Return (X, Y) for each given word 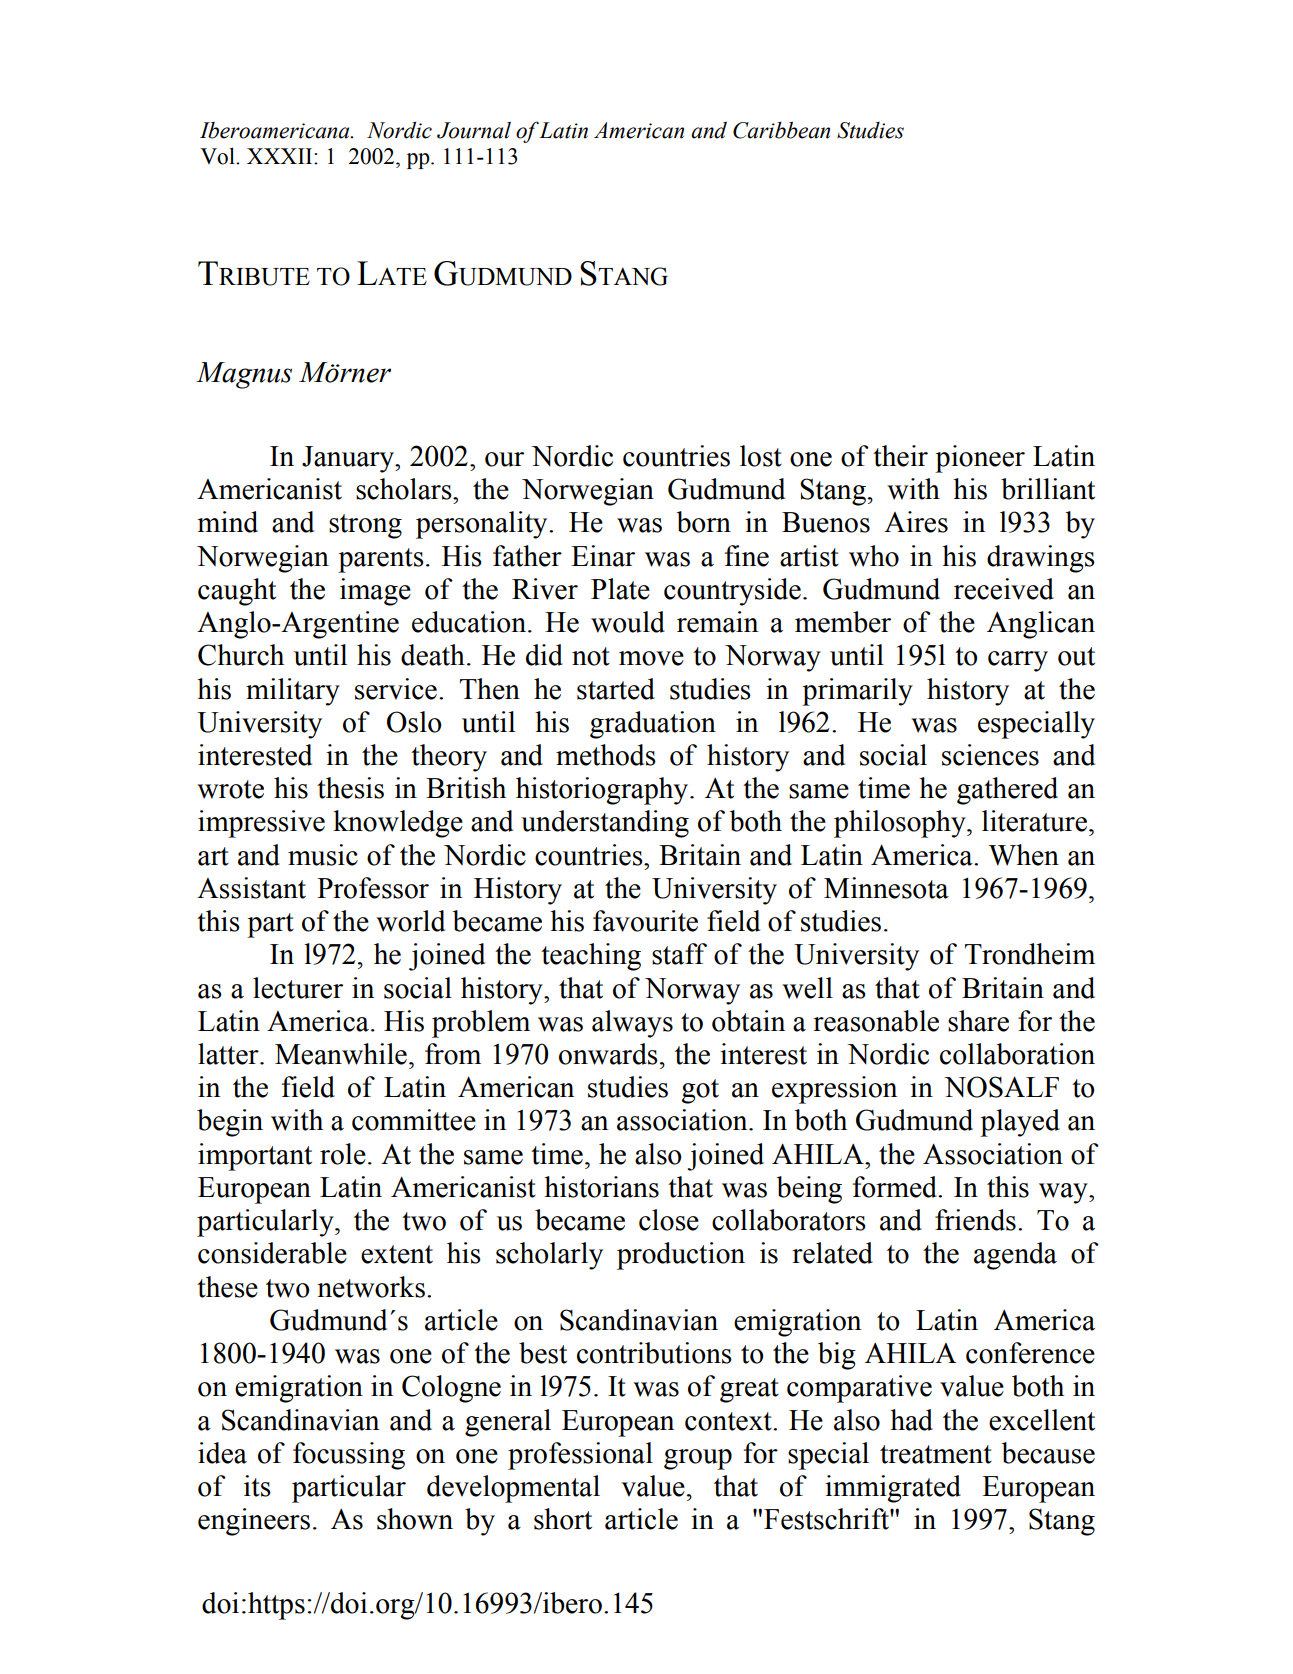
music (323, 855)
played (1020, 1123)
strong (365, 526)
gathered (1007, 791)
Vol (218, 156)
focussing (349, 1456)
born (703, 522)
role (343, 1154)
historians (601, 1187)
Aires (916, 522)
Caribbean (781, 130)
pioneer (980, 459)
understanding (605, 824)
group (698, 1459)
